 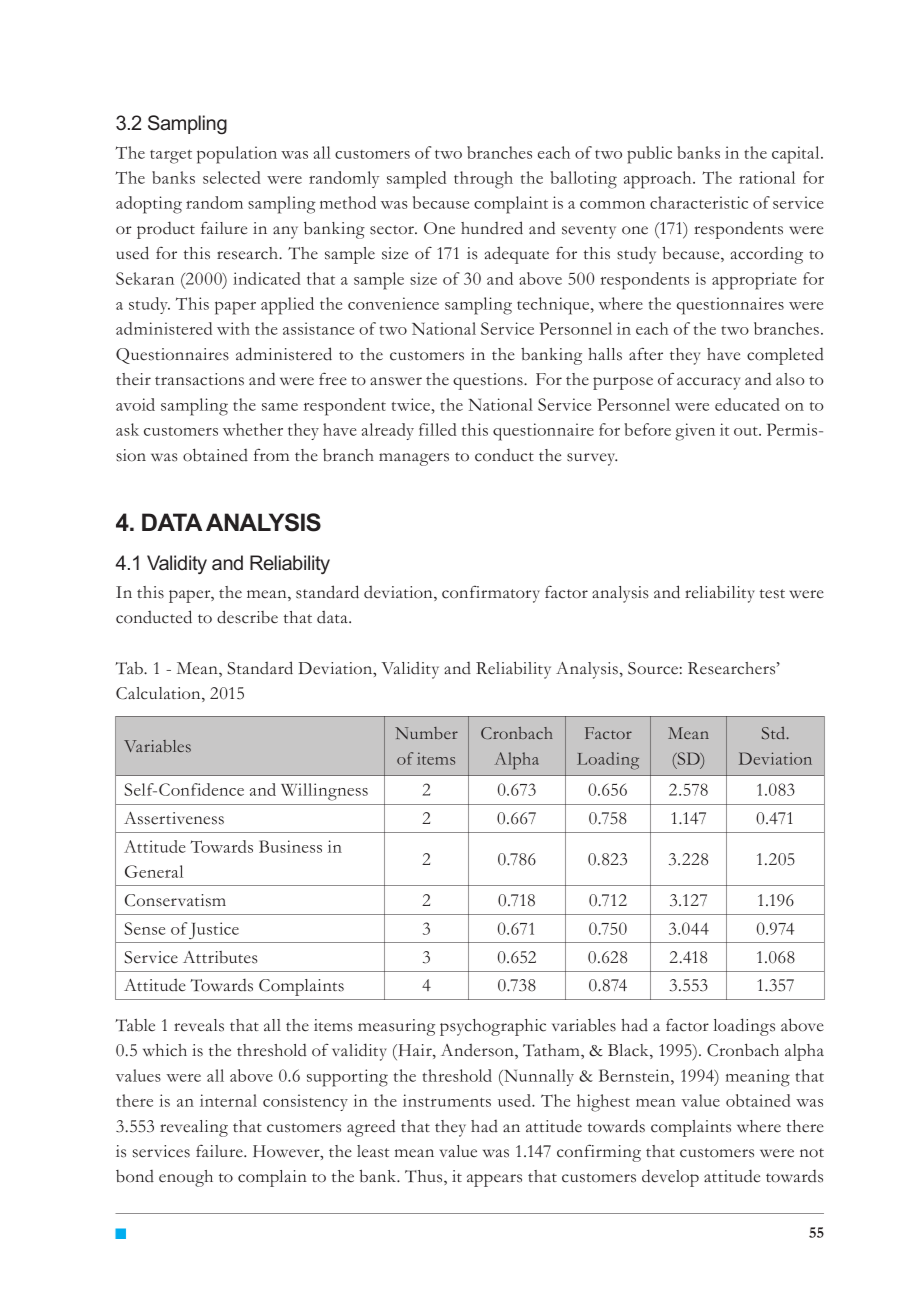 What do you see at coordinates (232, 177) in the screenshot?
I see `selected` at bounding box center [232, 177].
